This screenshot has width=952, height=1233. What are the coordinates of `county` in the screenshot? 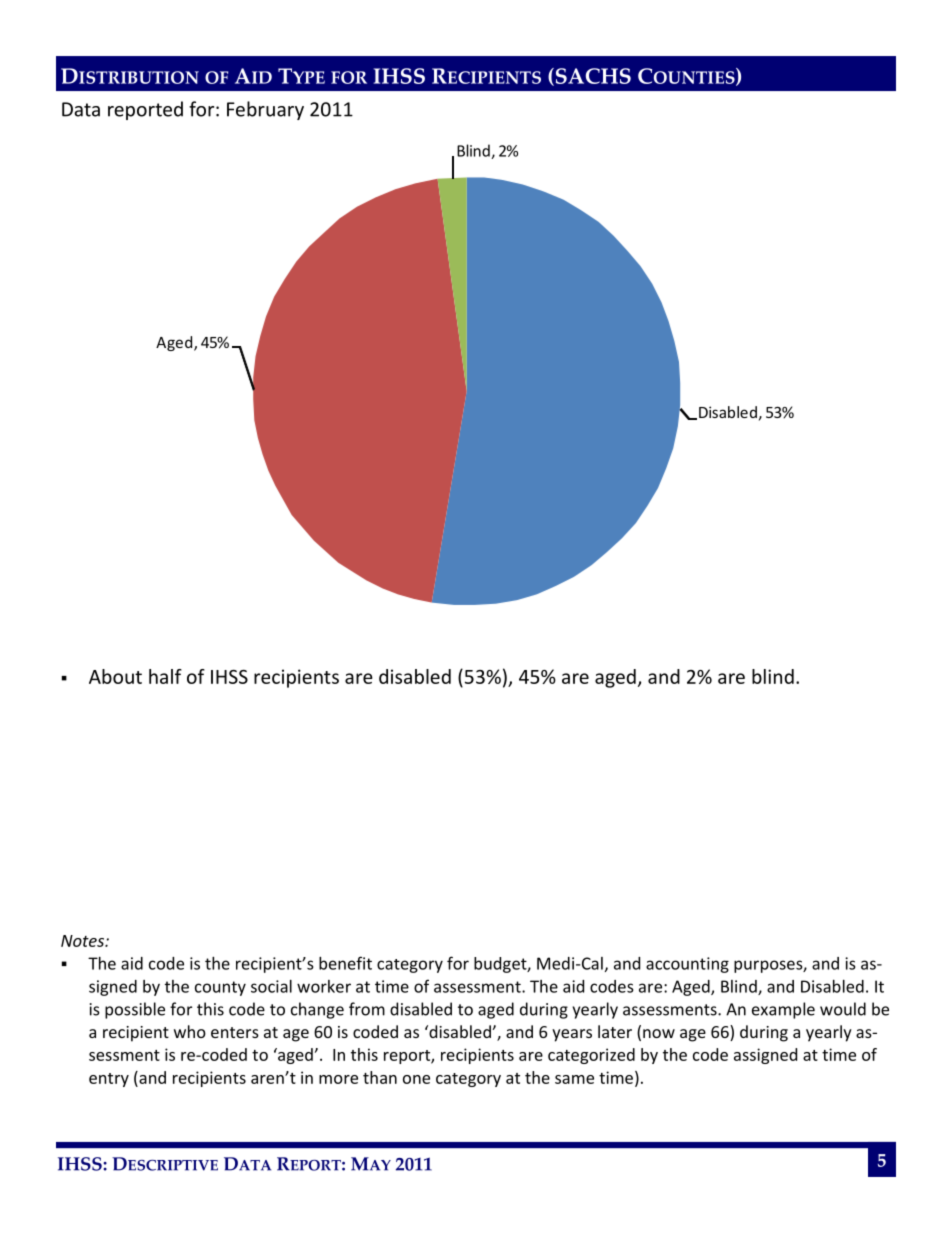 It's located at (220, 988).
